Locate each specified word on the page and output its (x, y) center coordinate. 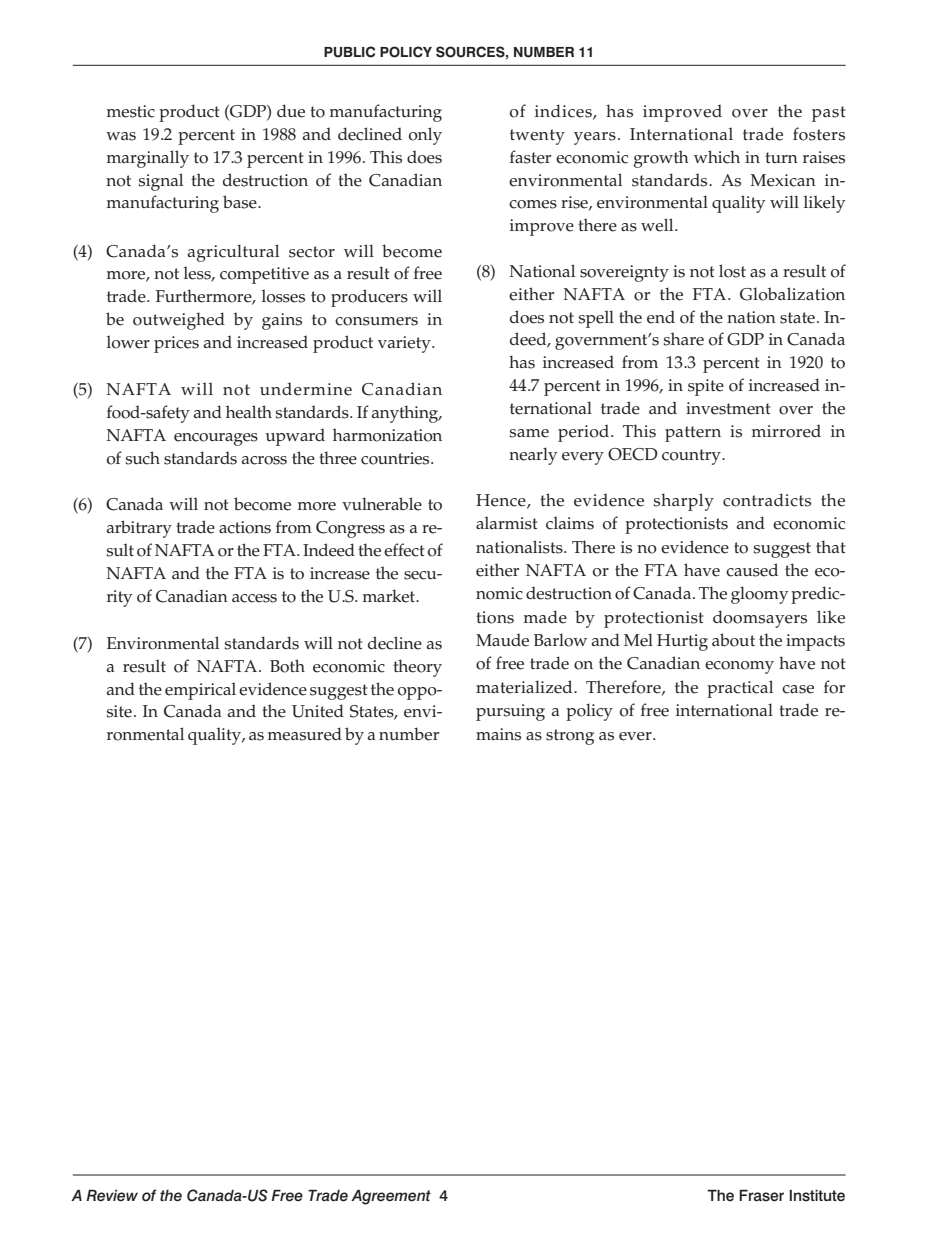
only (425, 136)
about (733, 640)
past (829, 114)
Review (112, 1195)
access (254, 598)
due (291, 111)
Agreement (391, 1197)
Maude (502, 640)
